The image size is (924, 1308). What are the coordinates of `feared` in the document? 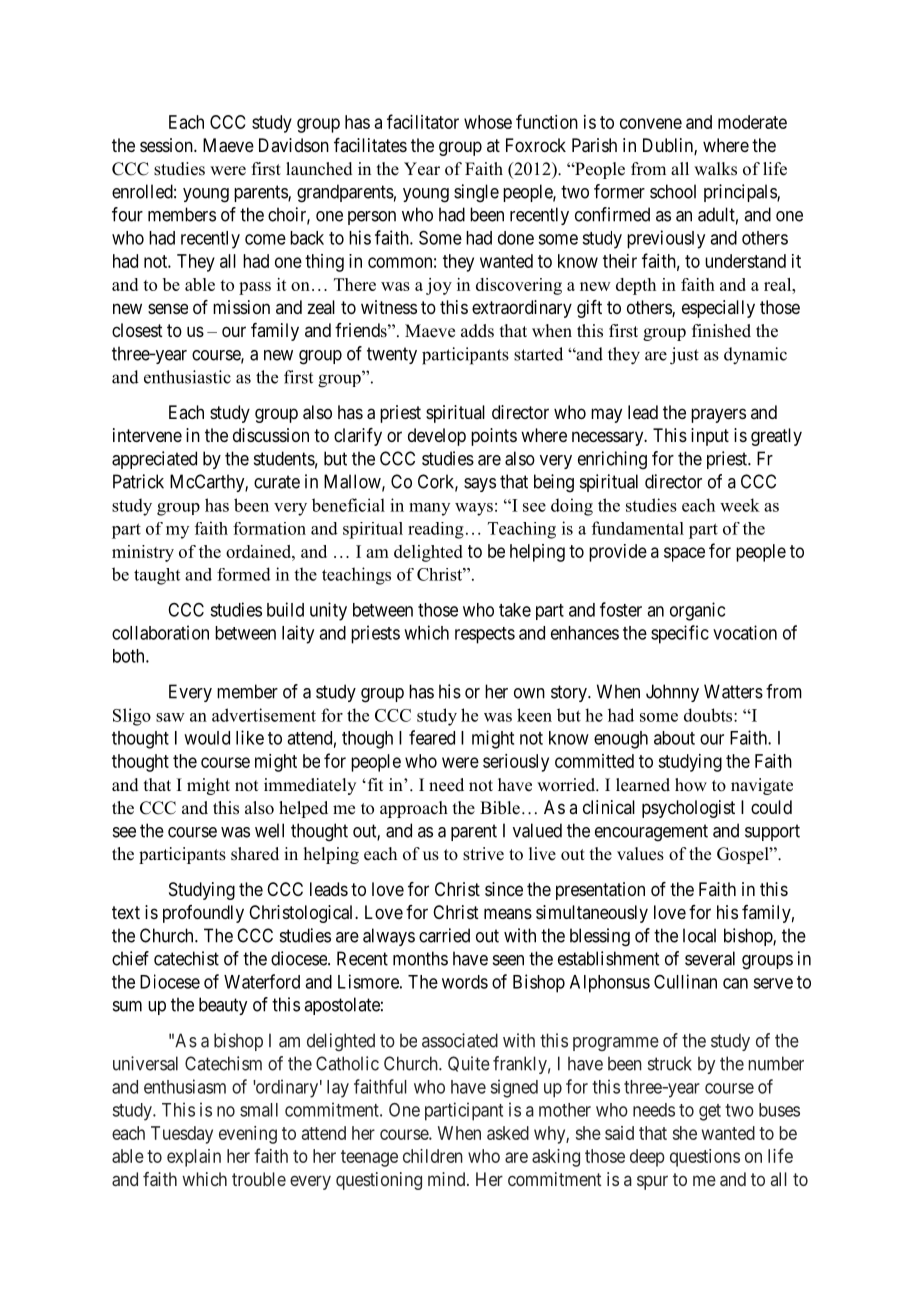 It's located at (432, 737).
